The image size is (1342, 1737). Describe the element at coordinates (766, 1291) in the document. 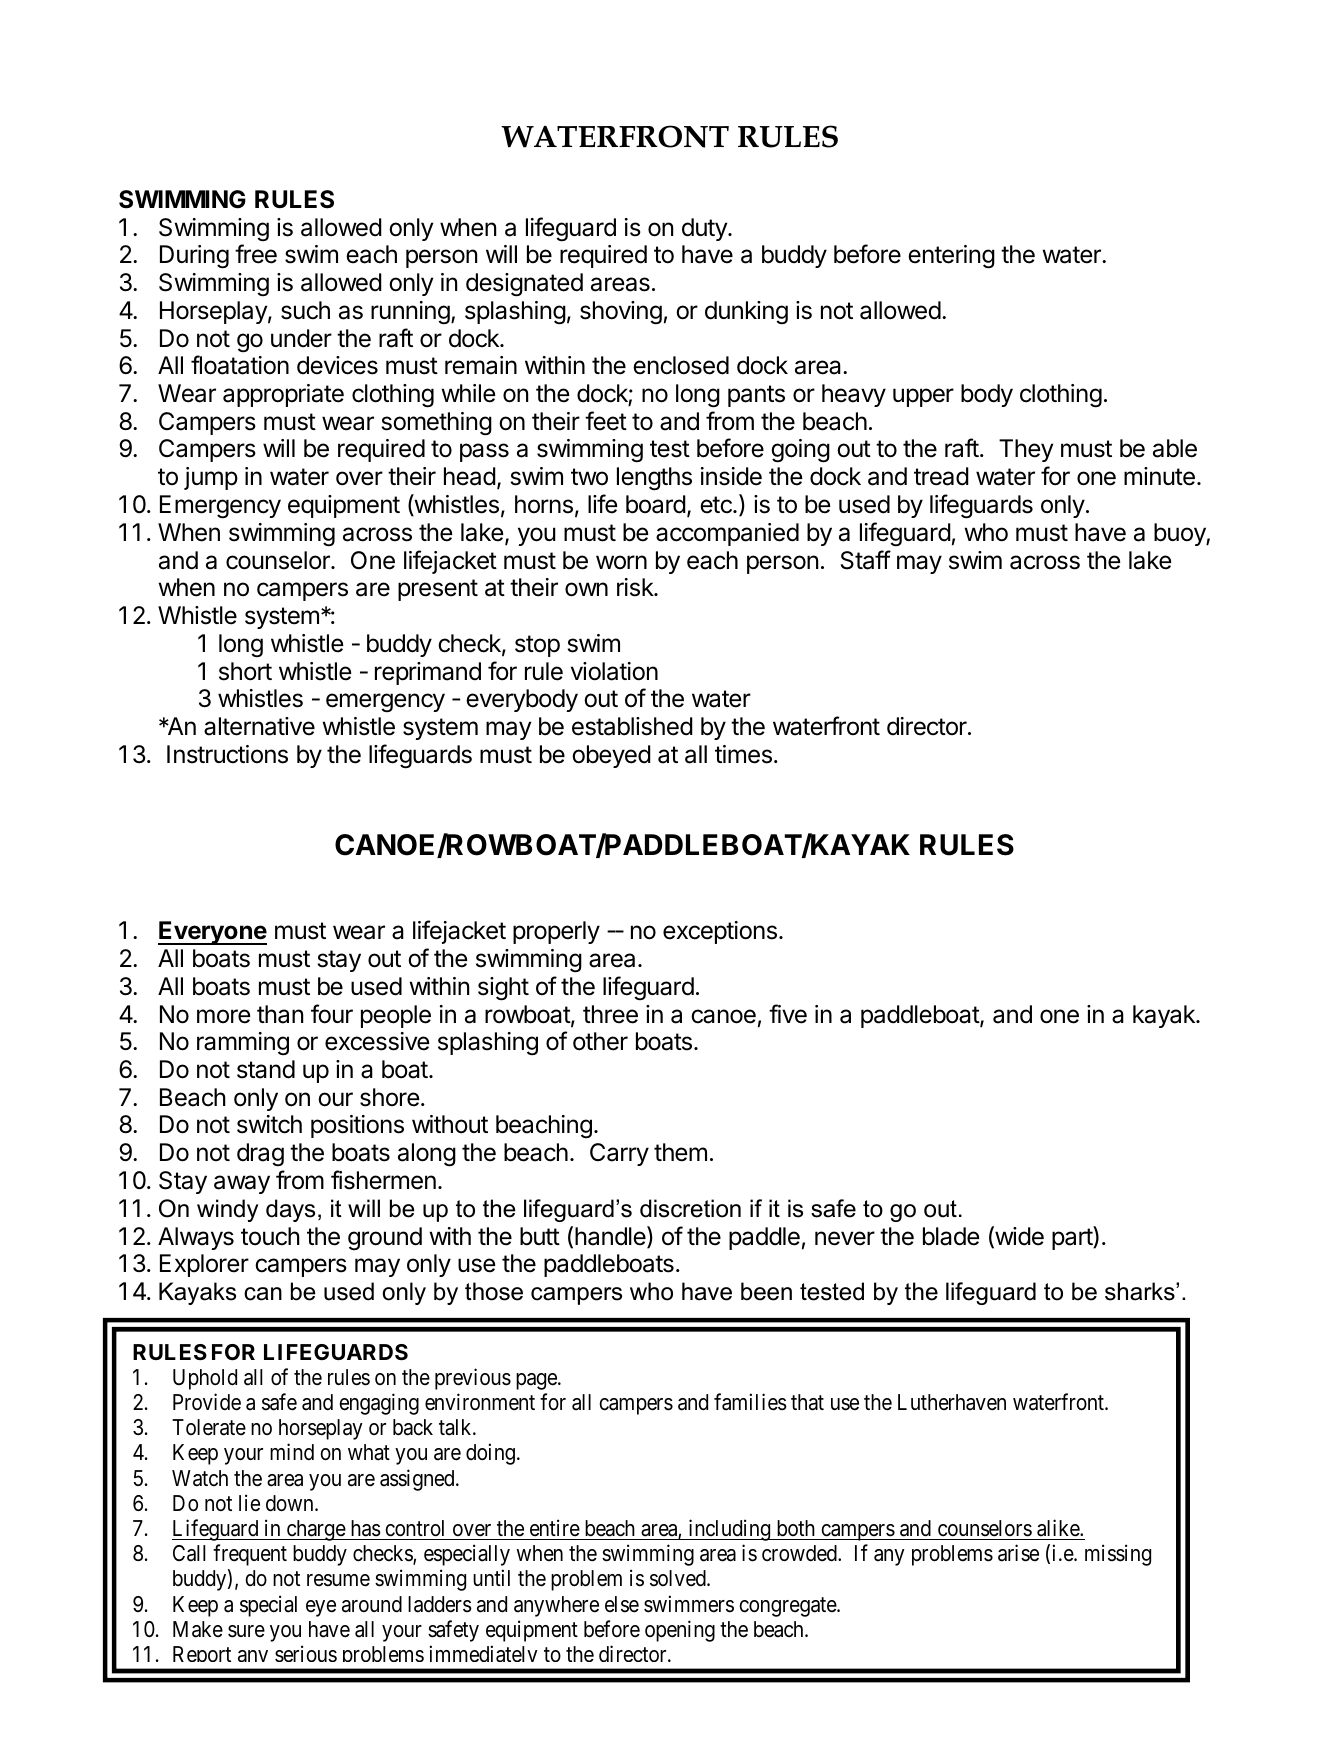

I see `been` at that location.
